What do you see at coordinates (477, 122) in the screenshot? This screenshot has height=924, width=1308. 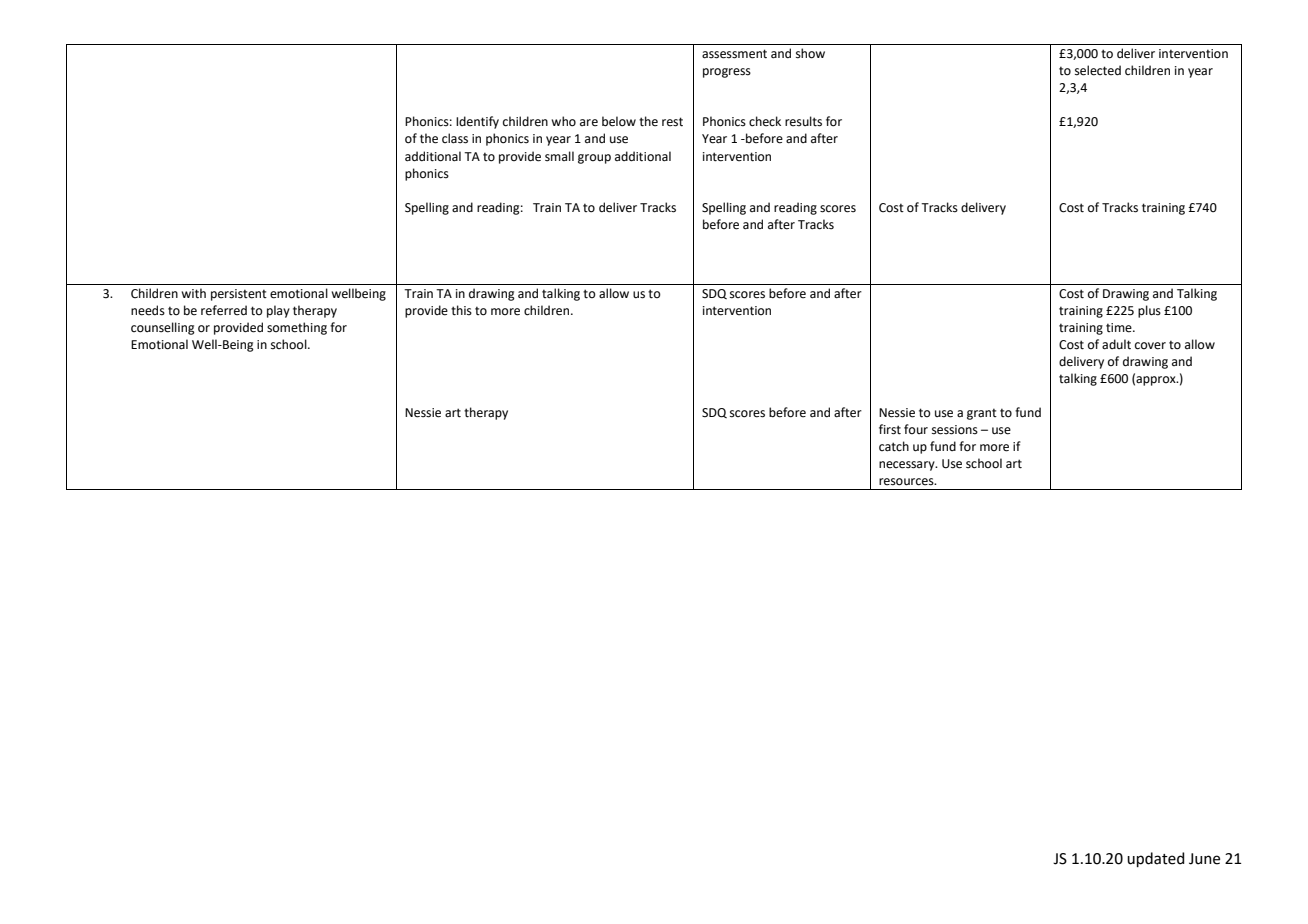 I see `Identify` at bounding box center [477, 122].
